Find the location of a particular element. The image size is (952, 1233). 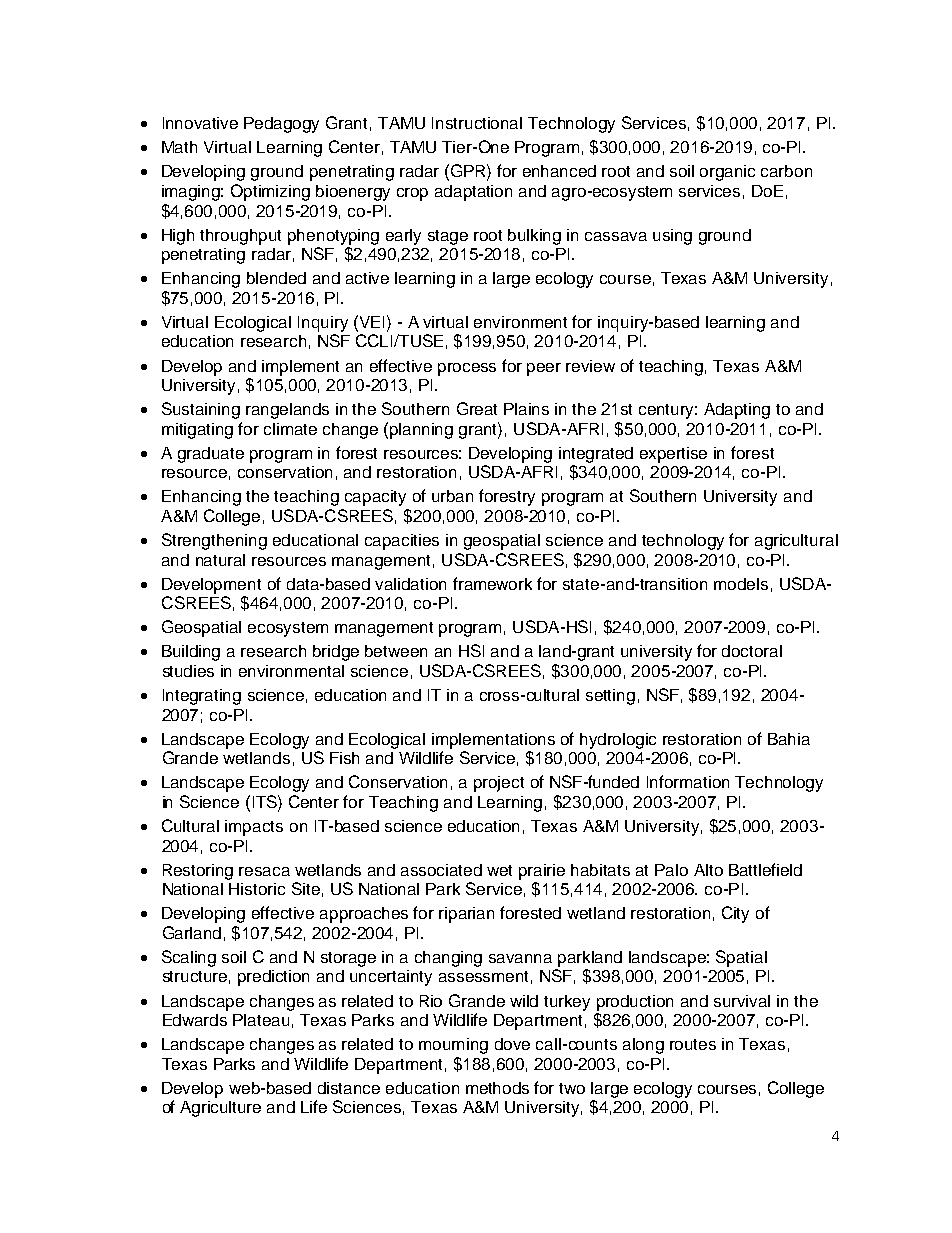

Building is located at coordinates (191, 653).
